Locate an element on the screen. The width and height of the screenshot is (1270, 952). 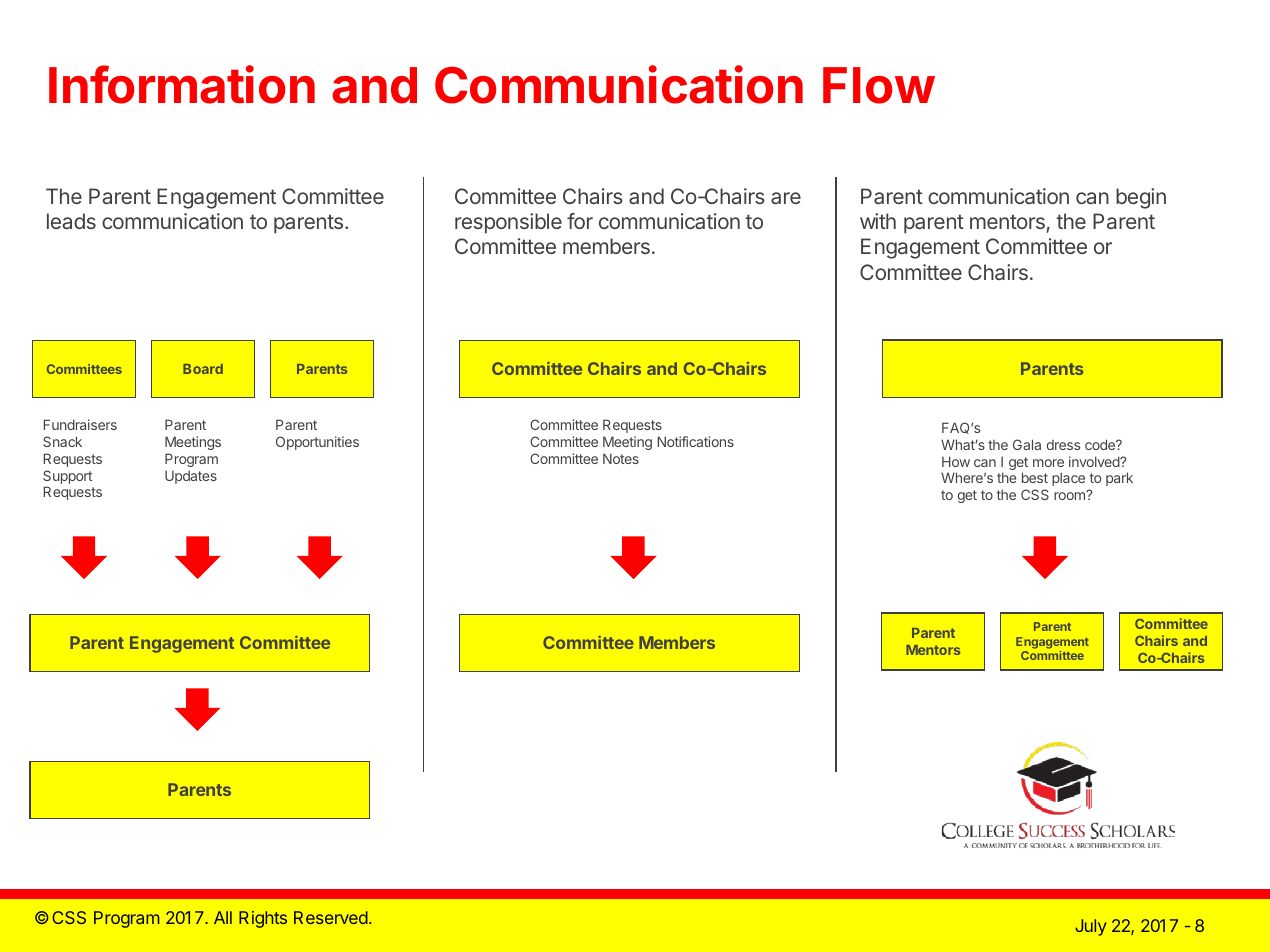
July is located at coordinates (1091, 927).
